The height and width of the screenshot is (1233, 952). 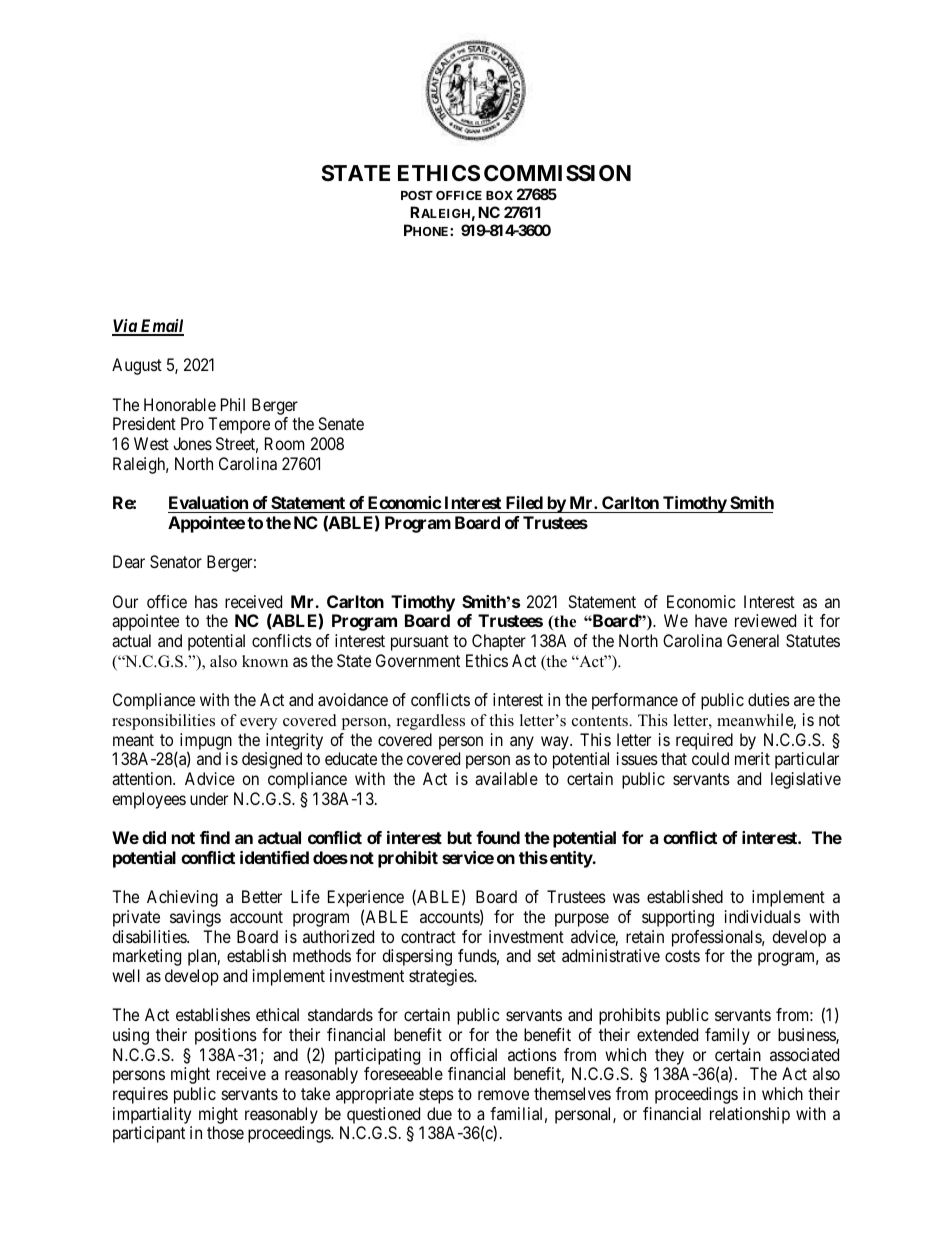 I want to click on Senator, so click(x=176, y=561).
